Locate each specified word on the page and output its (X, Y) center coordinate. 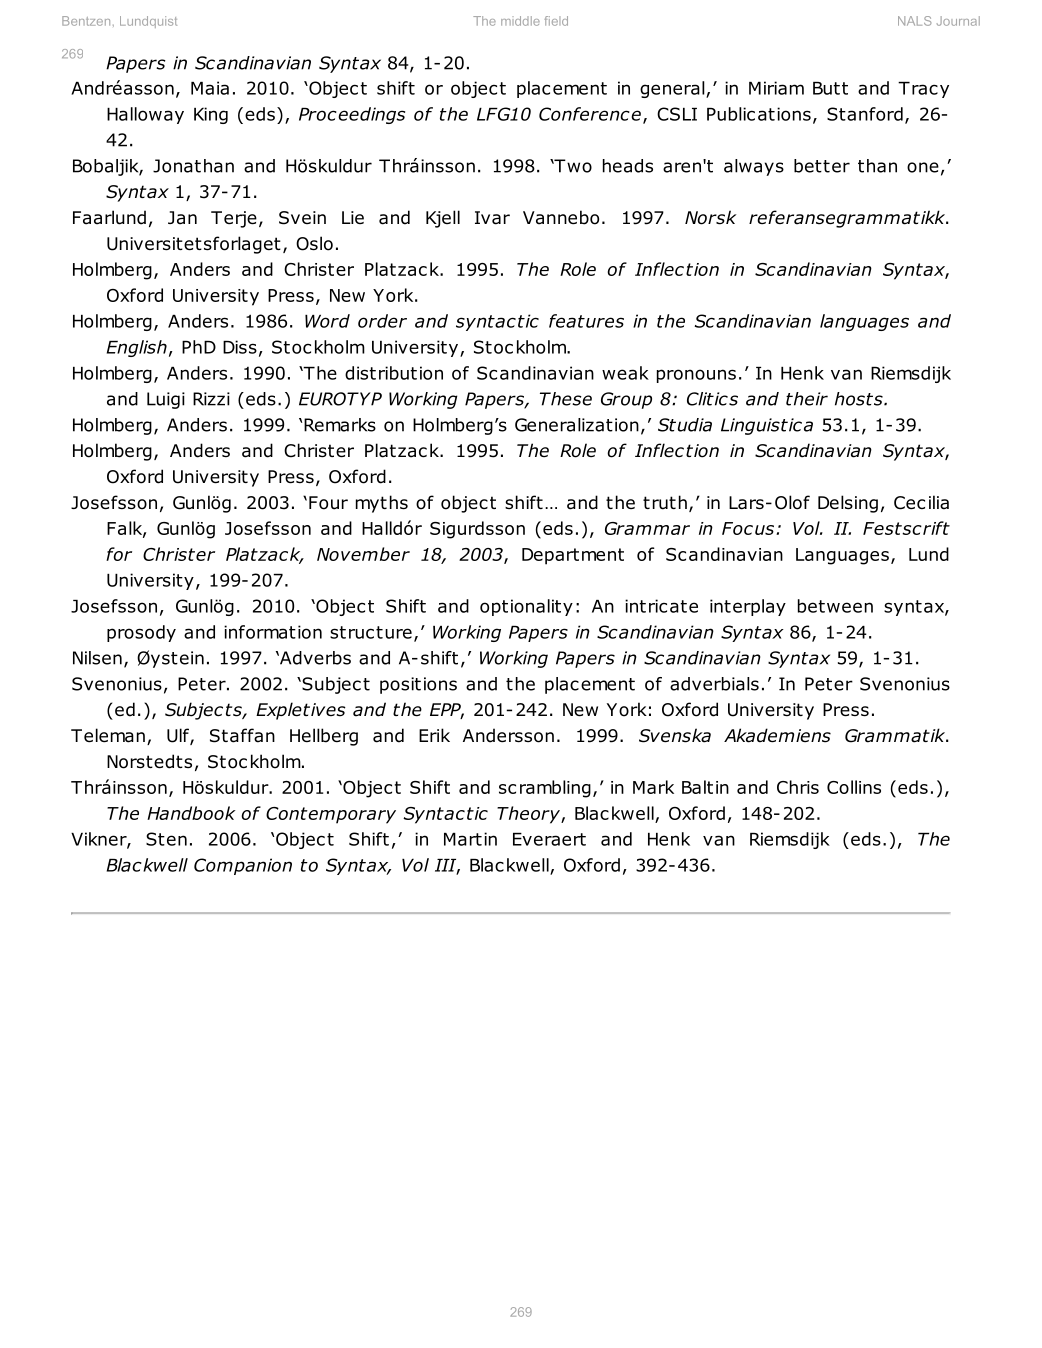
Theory (529, 815)
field (556, 21)
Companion (243, 866)
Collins (854, 787)
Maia (210, 88)
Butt (830, 88)
